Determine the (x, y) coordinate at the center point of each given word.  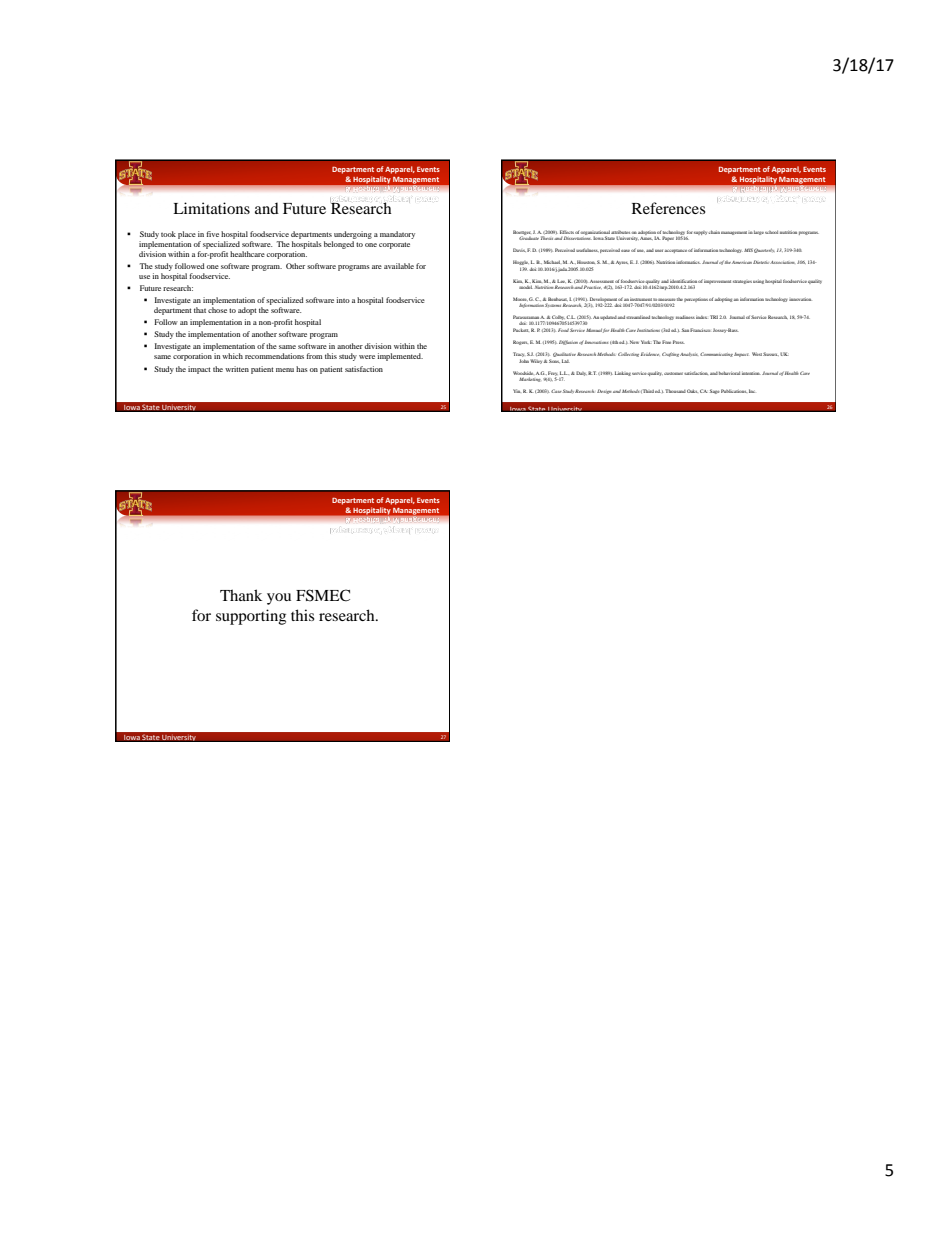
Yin (517, 391)
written (237, 369)
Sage (715, 391)
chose (217, 310)
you (279, 599)
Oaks (692, 391)
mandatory (397, 235)
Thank (241, 595)
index (701, 317)
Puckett (521, 330)
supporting (251, 617)
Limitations (211, 208)
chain (714, 232)
